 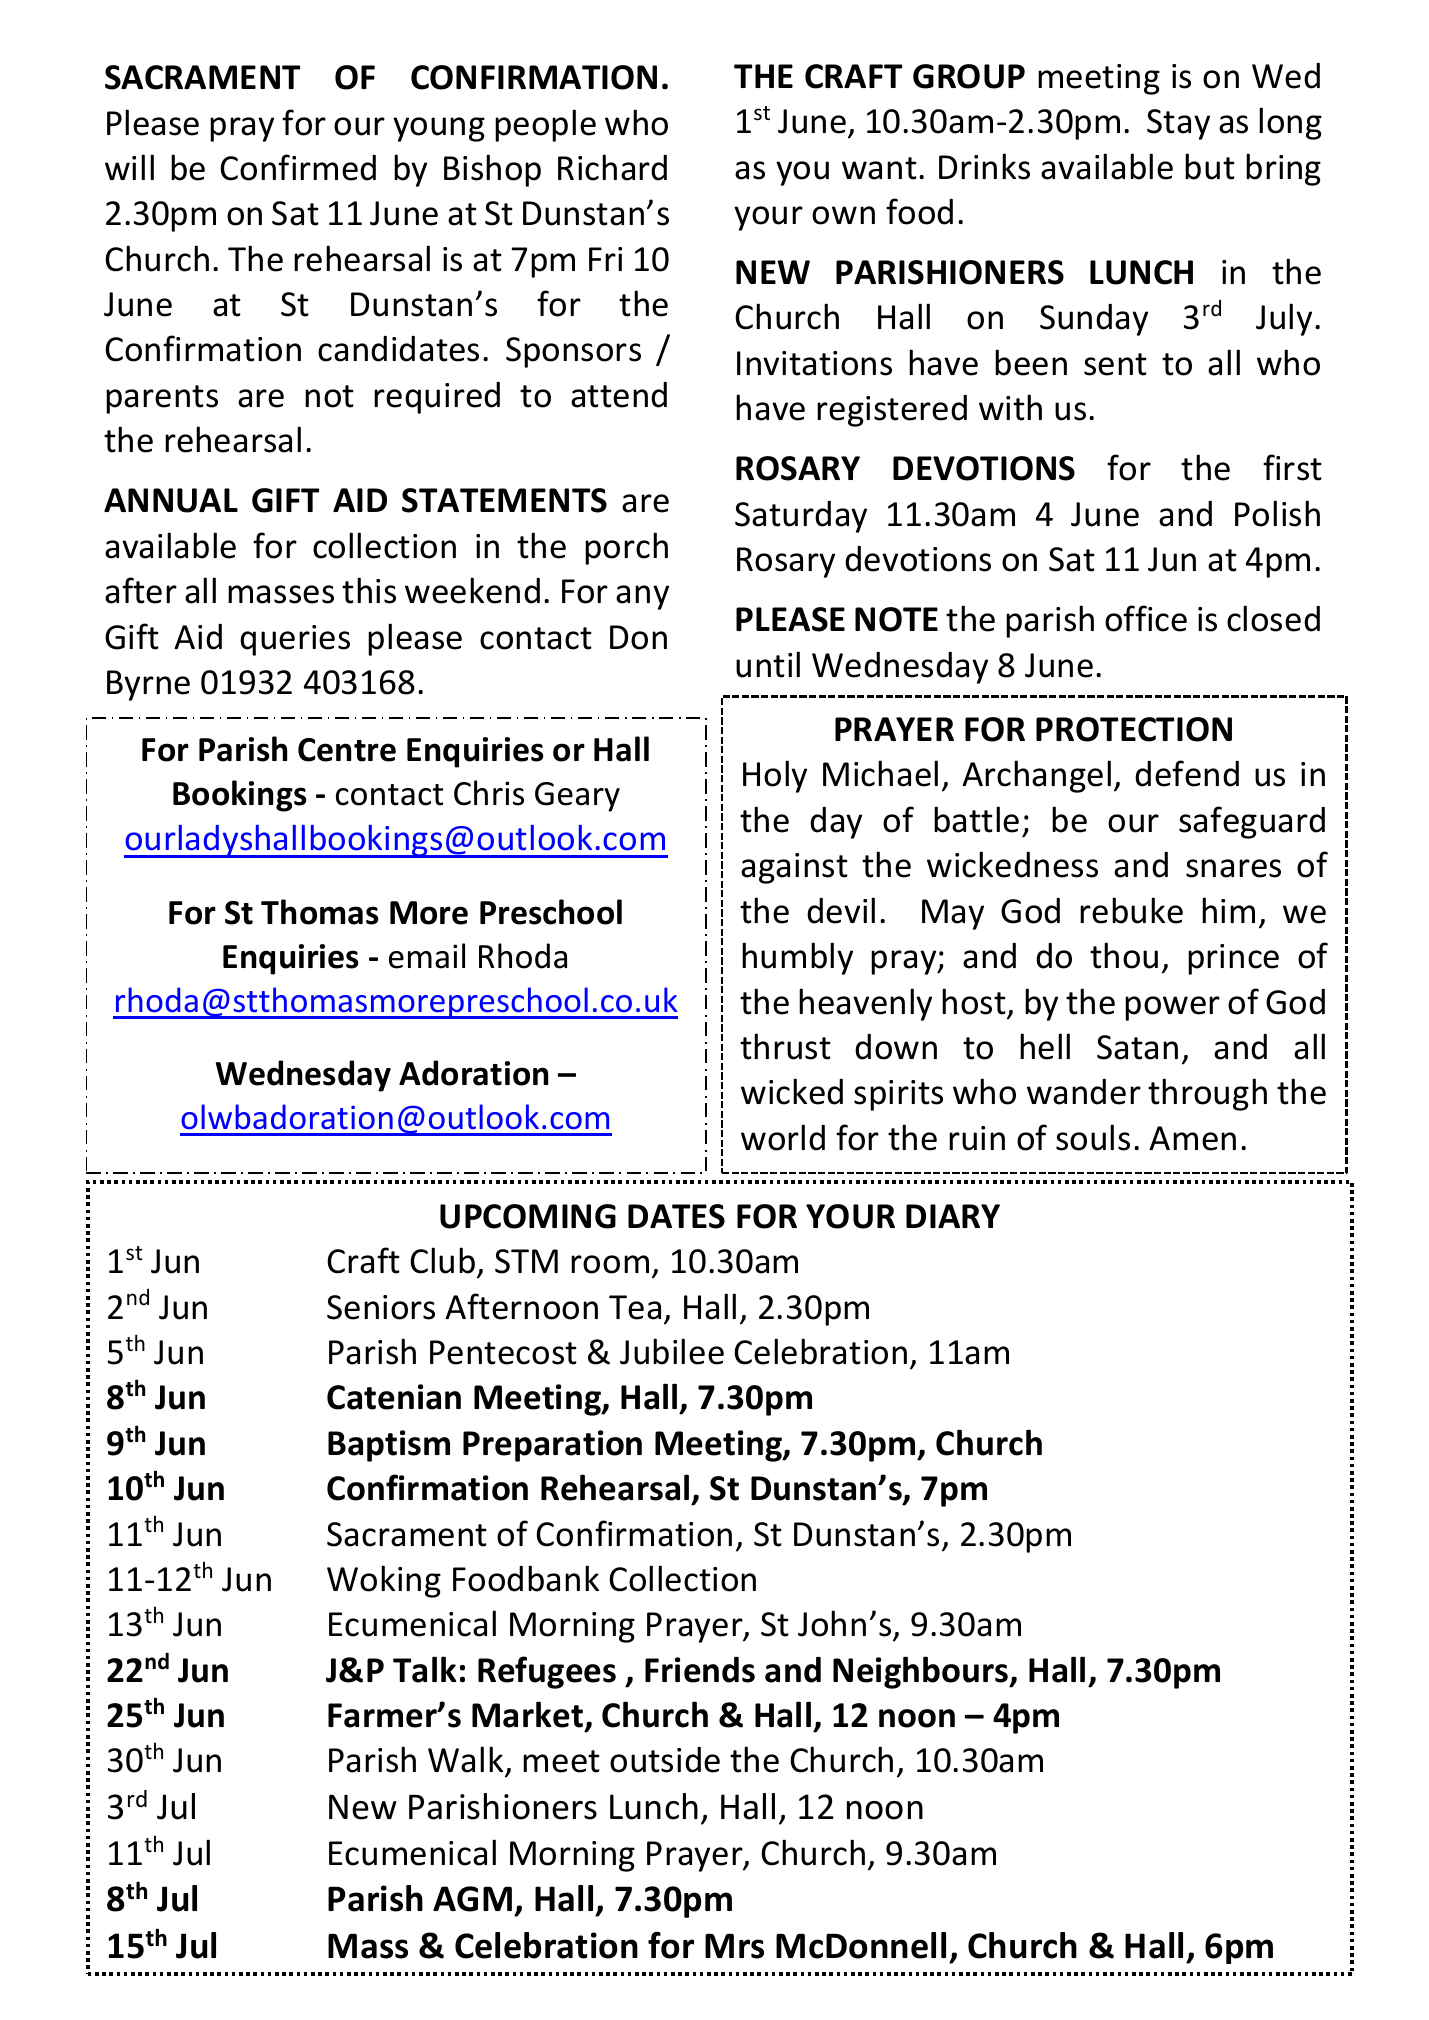 What do you see at coordinates (1178, 124) in the screenshot?
I see `Stay` at bounding box center [1178, 124].
